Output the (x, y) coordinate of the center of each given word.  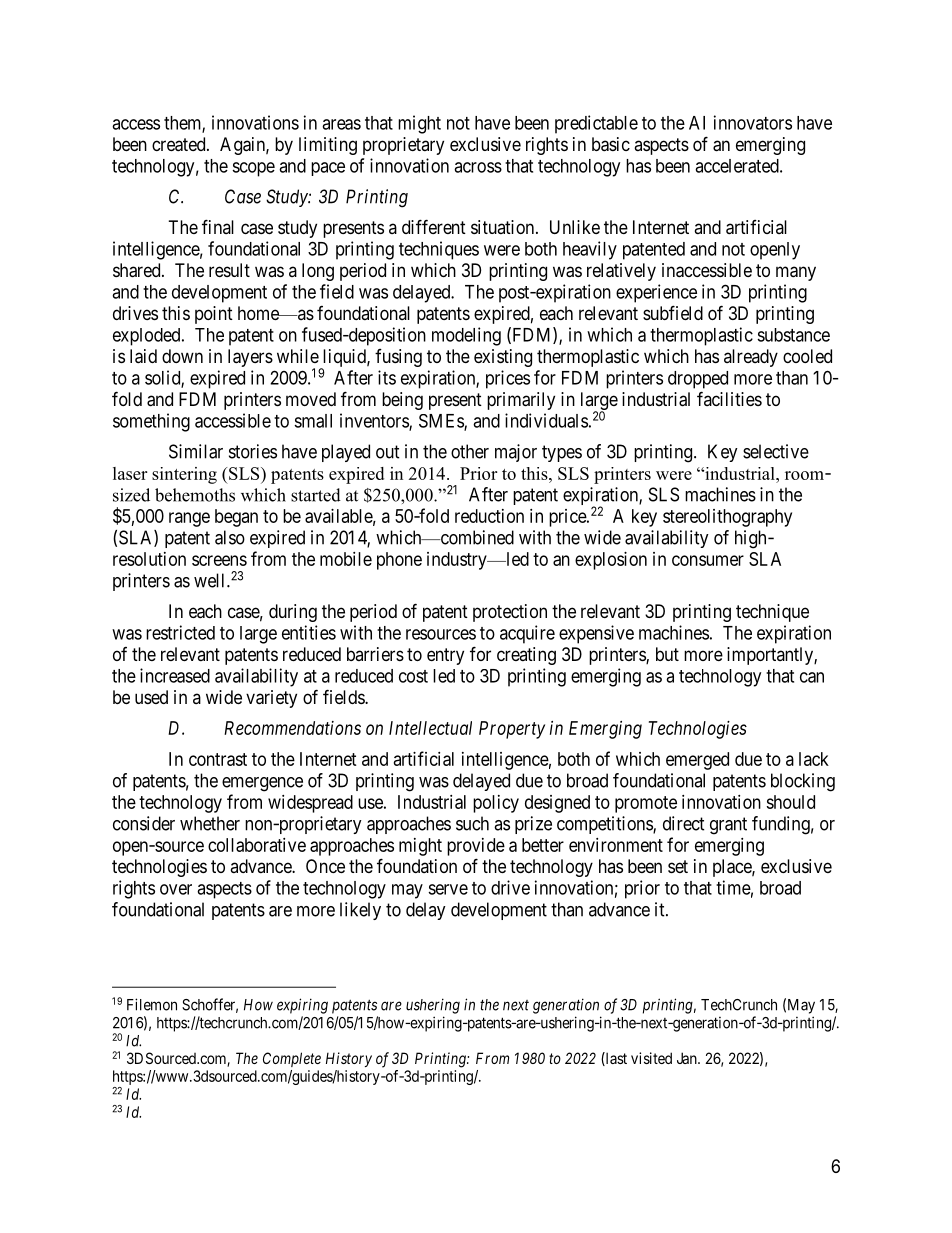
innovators (753, 122)
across (478, 167)
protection (510, 613)
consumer (708, 560)
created (180, 144)
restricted (180, 632)
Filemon (152, 1004)
